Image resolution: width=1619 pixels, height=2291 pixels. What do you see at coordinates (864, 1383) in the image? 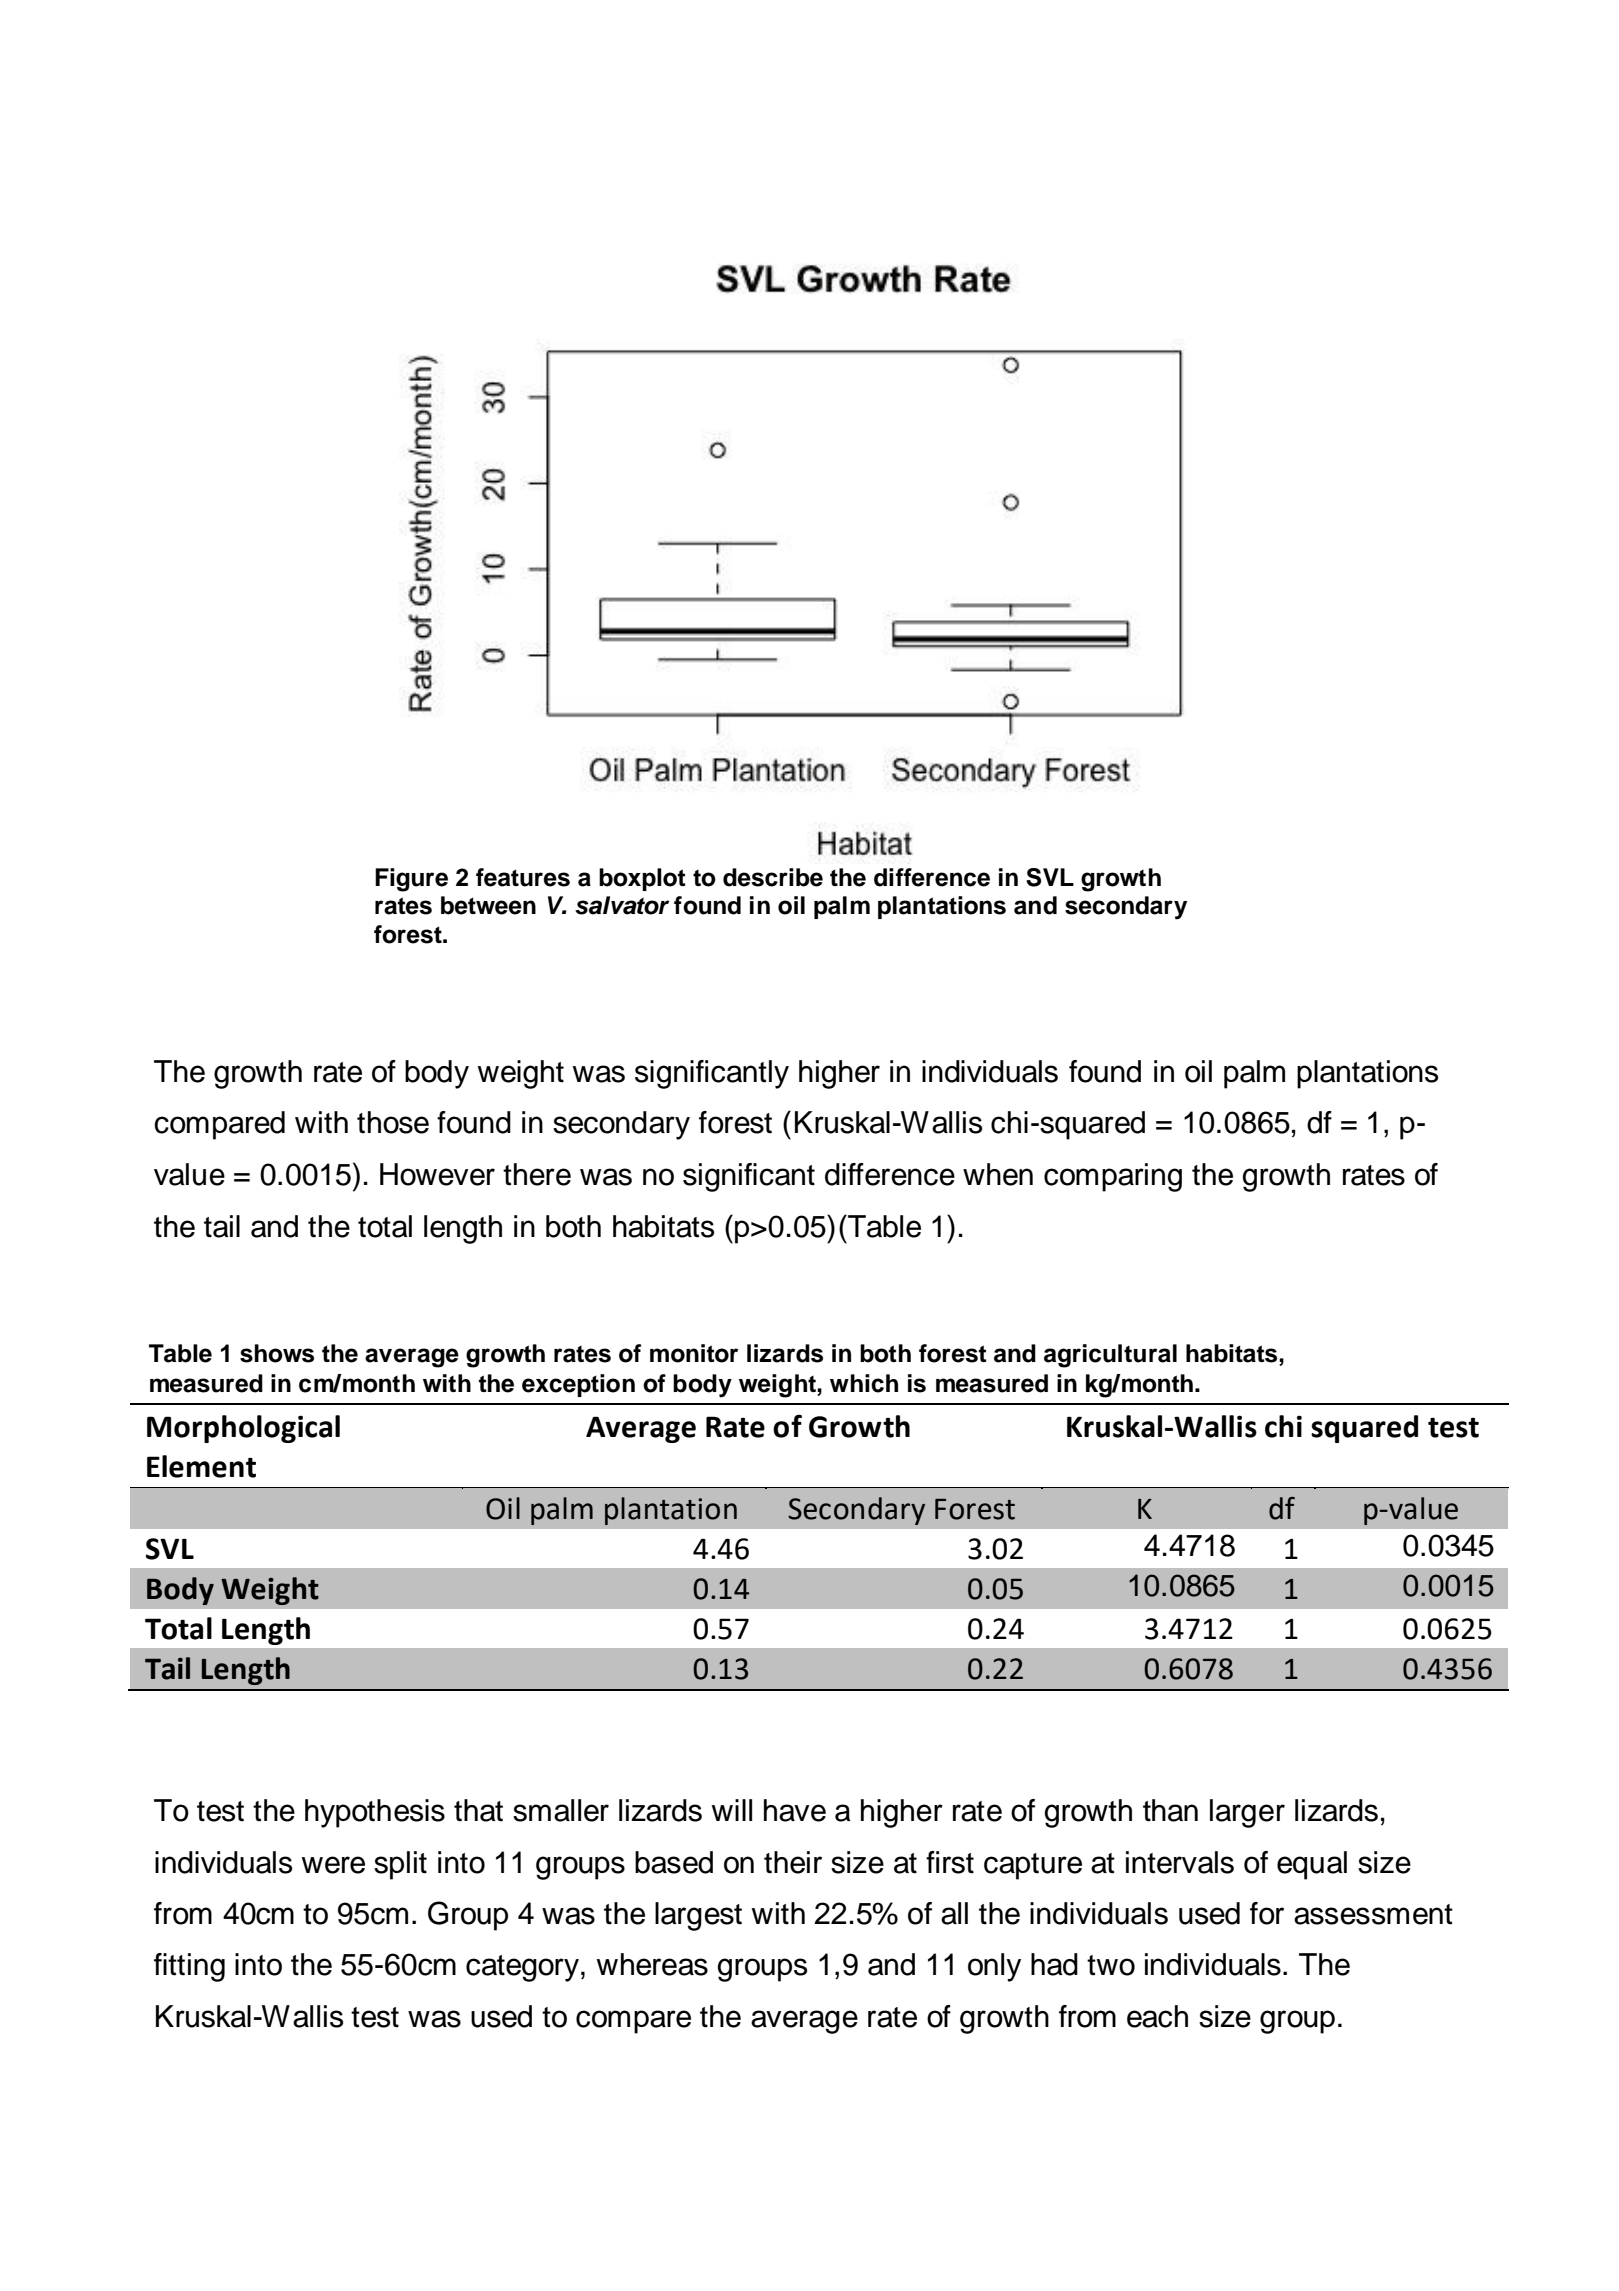
I see `which` at bounding box center [864, 1383].
